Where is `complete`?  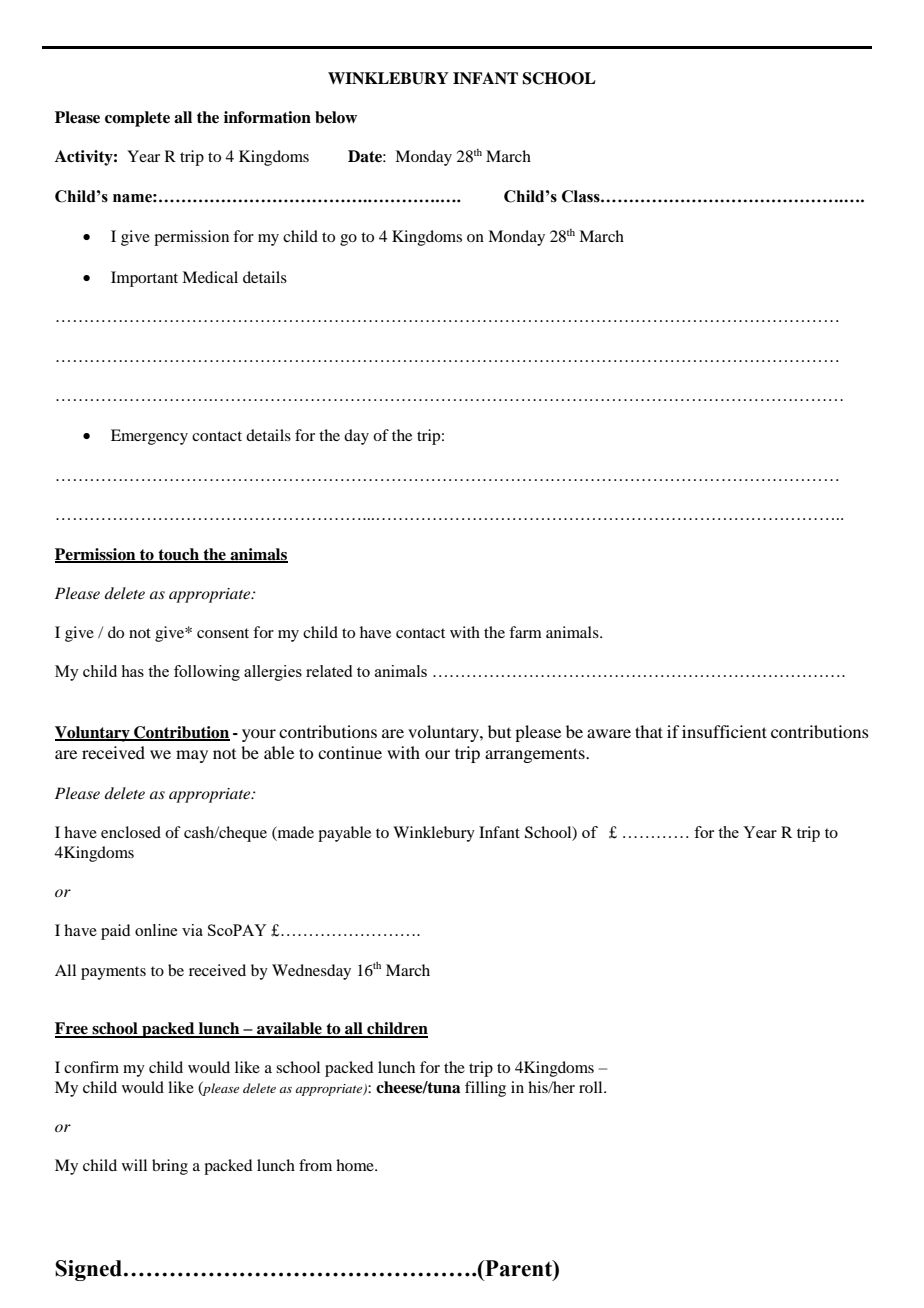 complete is located at coordinates (137, 119).
